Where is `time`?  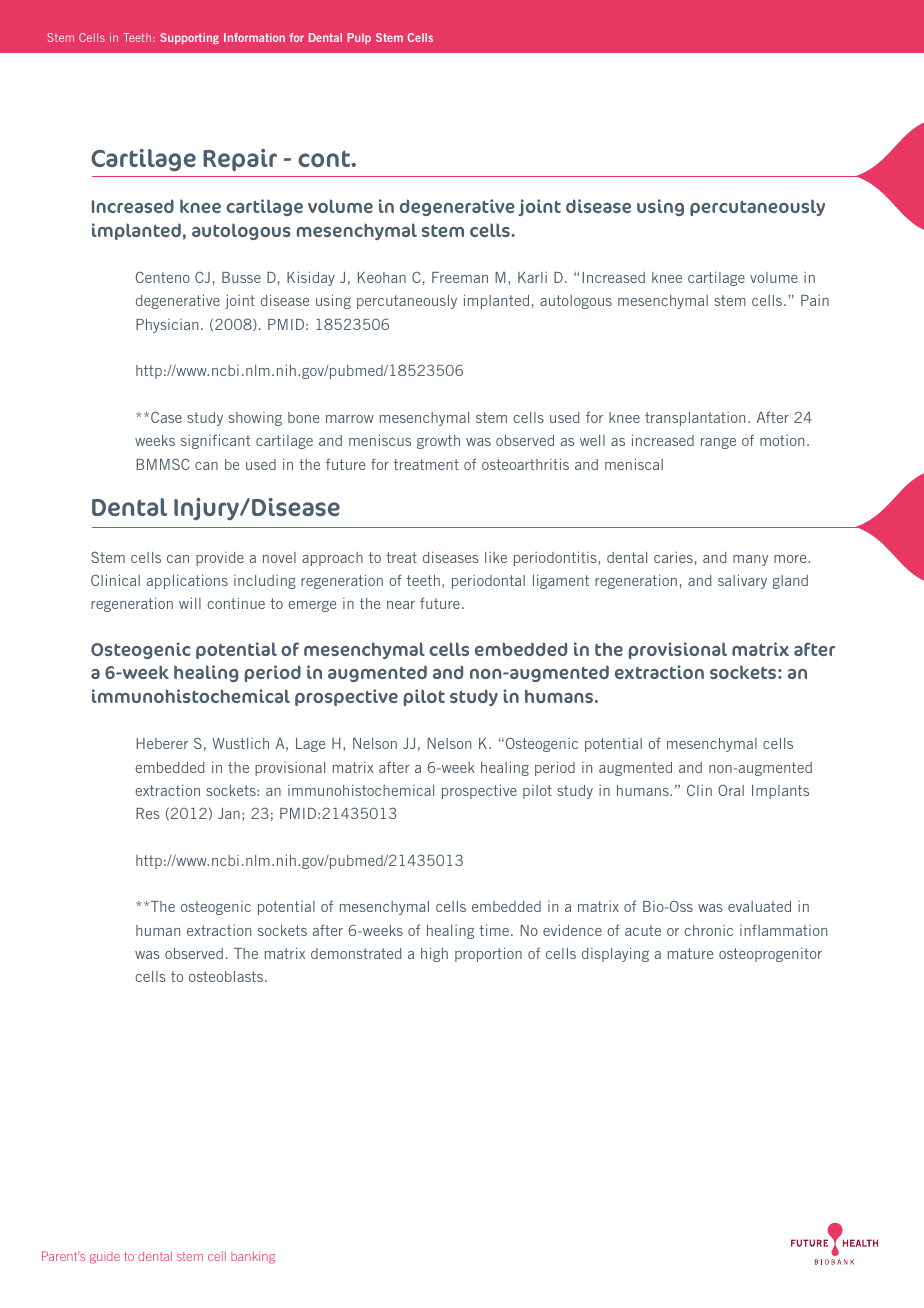
time is located at coordinates (495, 930).
